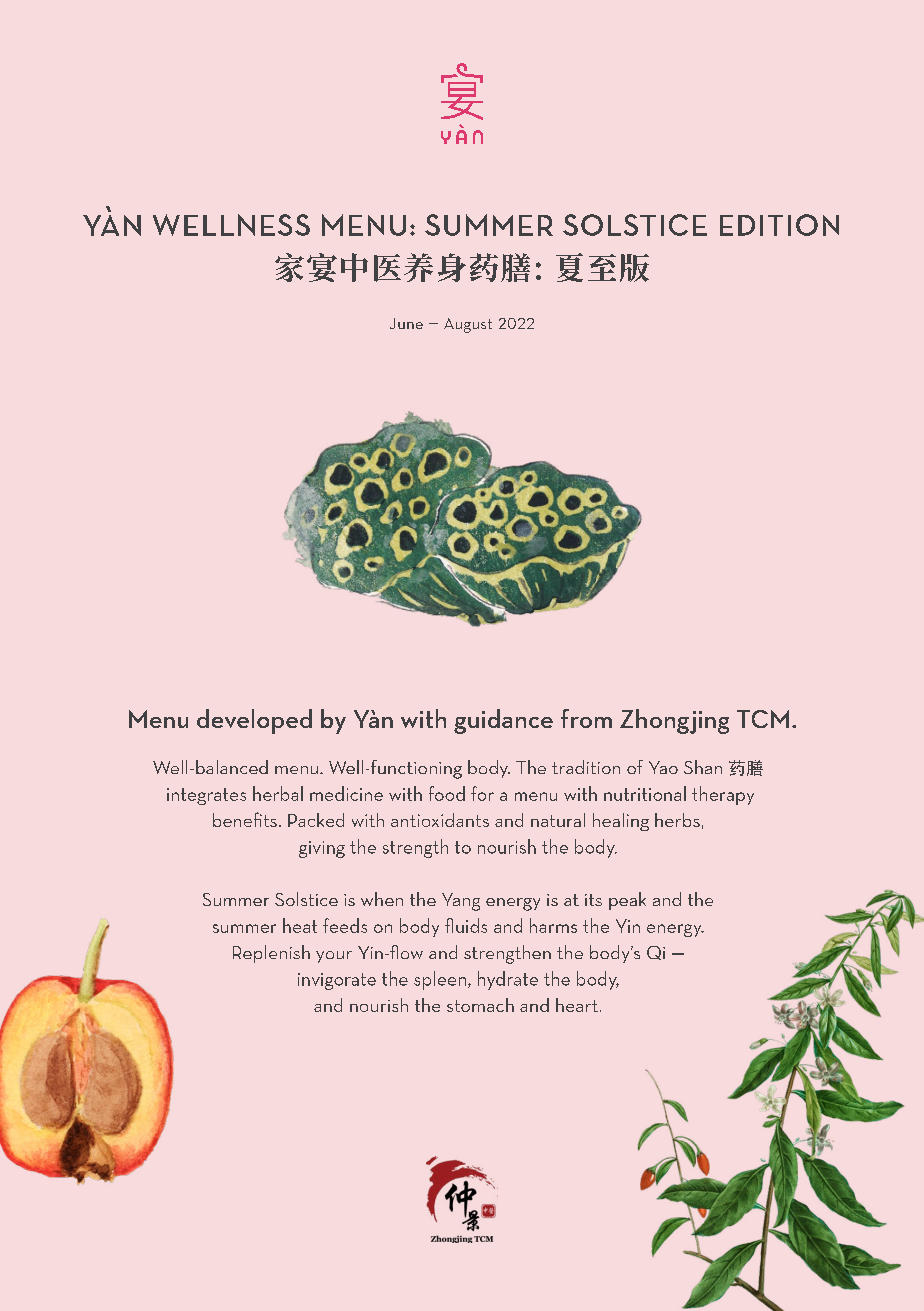 The image size is (924, 1311). I want to click on EDITION, so click(779, 225).
